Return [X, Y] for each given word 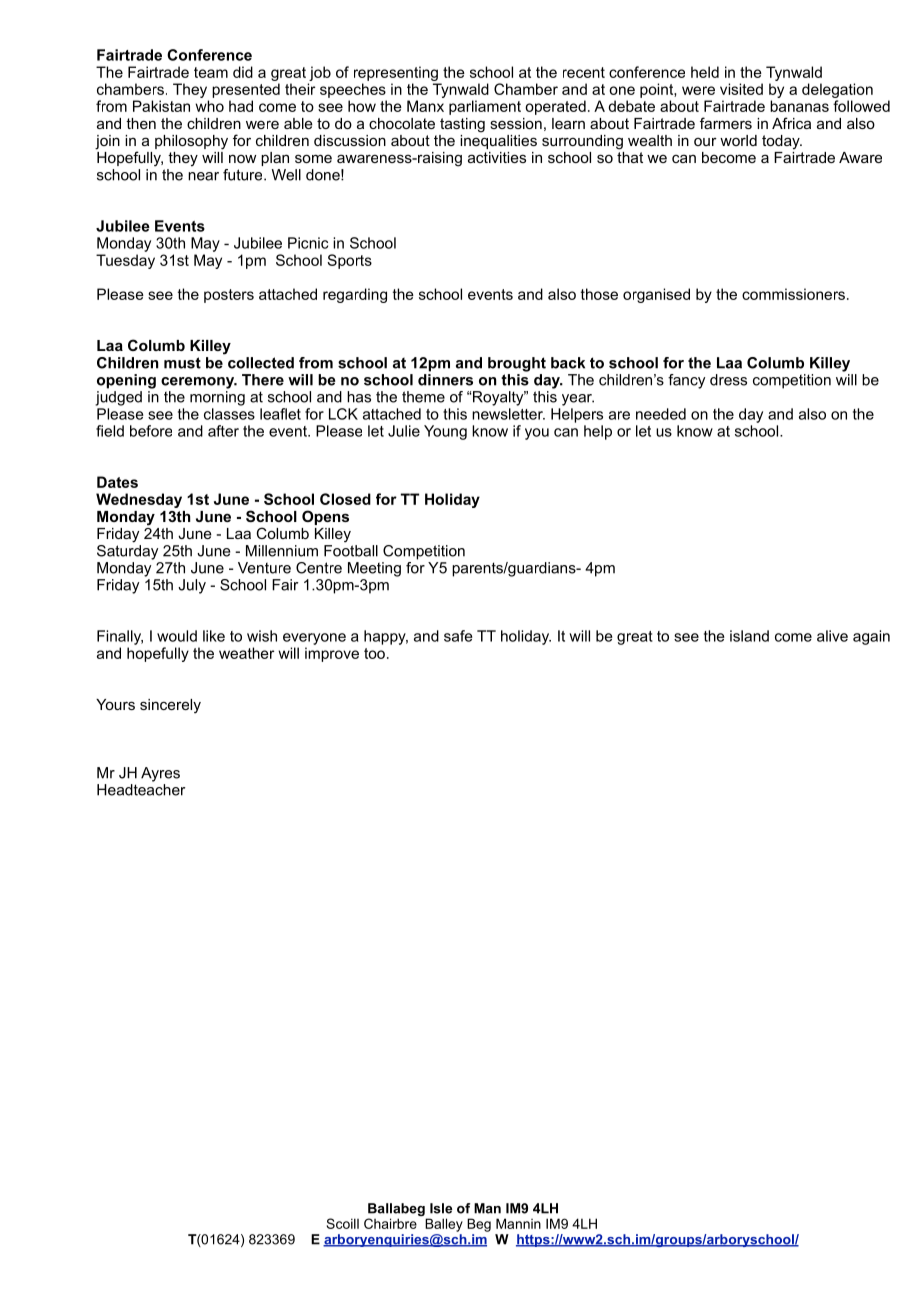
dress [728, 380]
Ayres [160, 774]
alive [832, 636]
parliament [485, 107]
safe [458, 636]
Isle [441, 1208]
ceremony [199, 383]
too [374, 653]
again [871, 637]
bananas [799, 106]
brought [517, 364]
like [214, 636]
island [749, 636]
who [209, 106]
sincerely [170, 706]
